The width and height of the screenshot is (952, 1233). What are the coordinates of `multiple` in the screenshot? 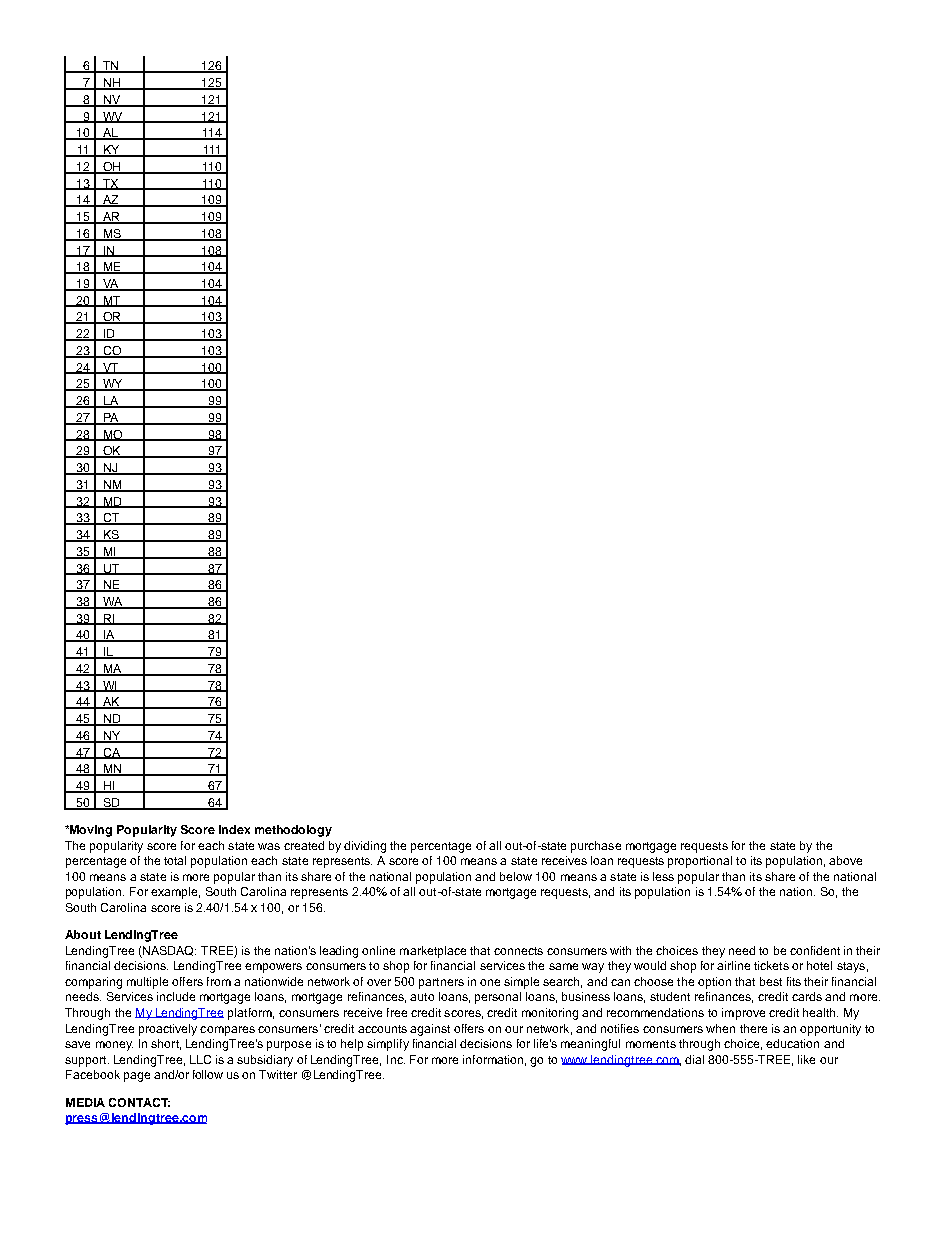 It's located at (147, 983).
